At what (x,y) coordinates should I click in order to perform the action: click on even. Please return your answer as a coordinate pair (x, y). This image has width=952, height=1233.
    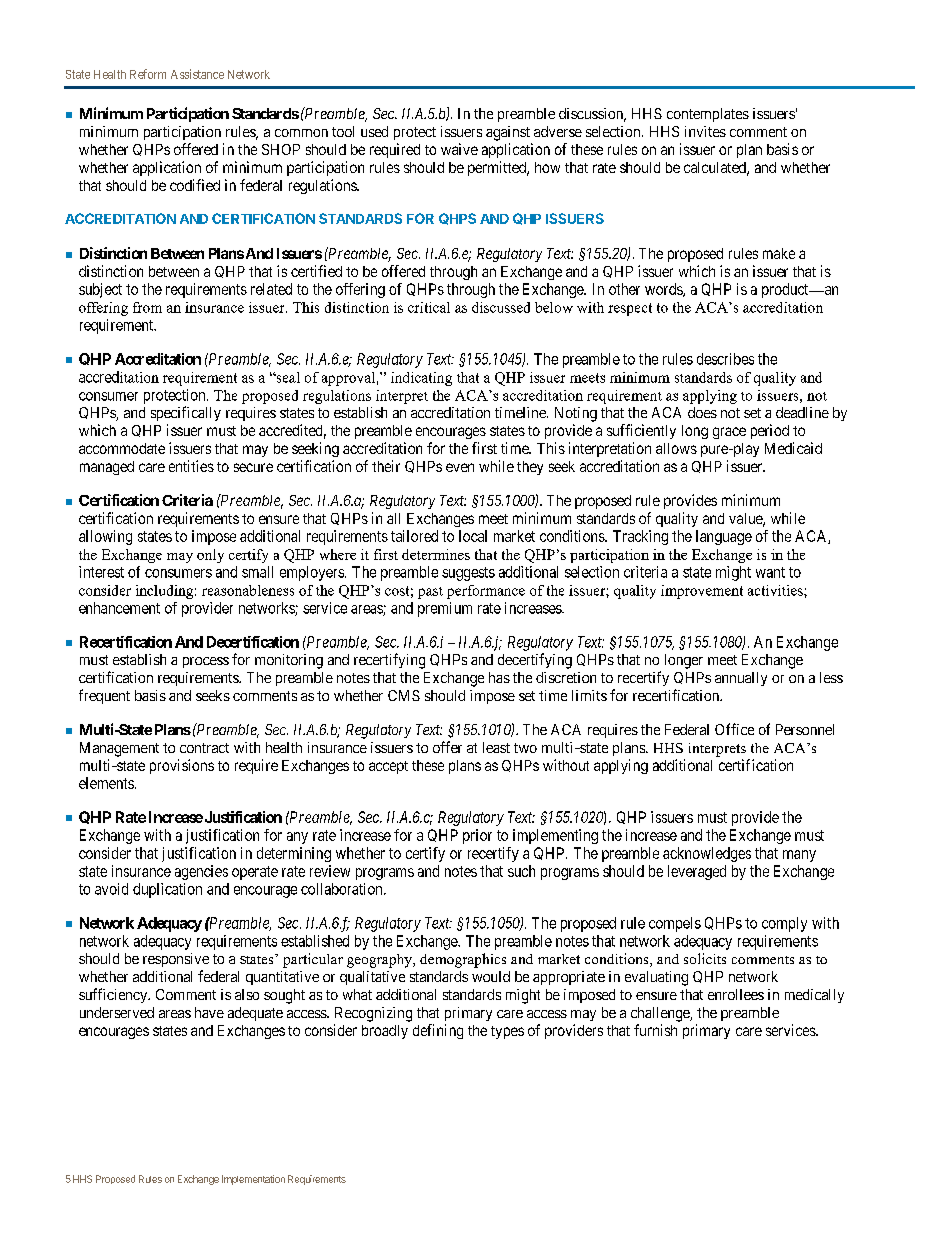
    Looking at the image, I should click on (460, 467).
